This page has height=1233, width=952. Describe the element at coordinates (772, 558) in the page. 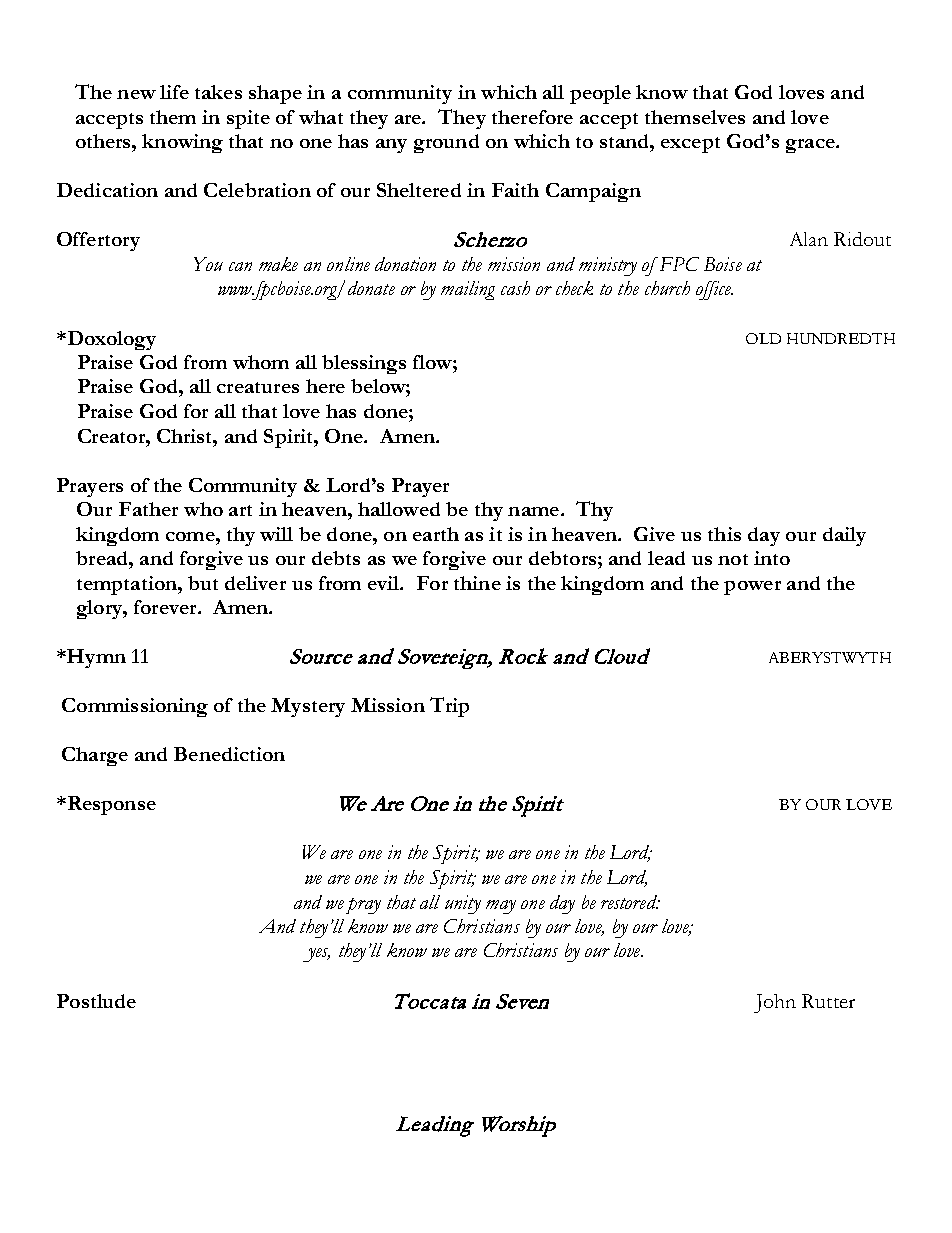

I see `into` at that location.
